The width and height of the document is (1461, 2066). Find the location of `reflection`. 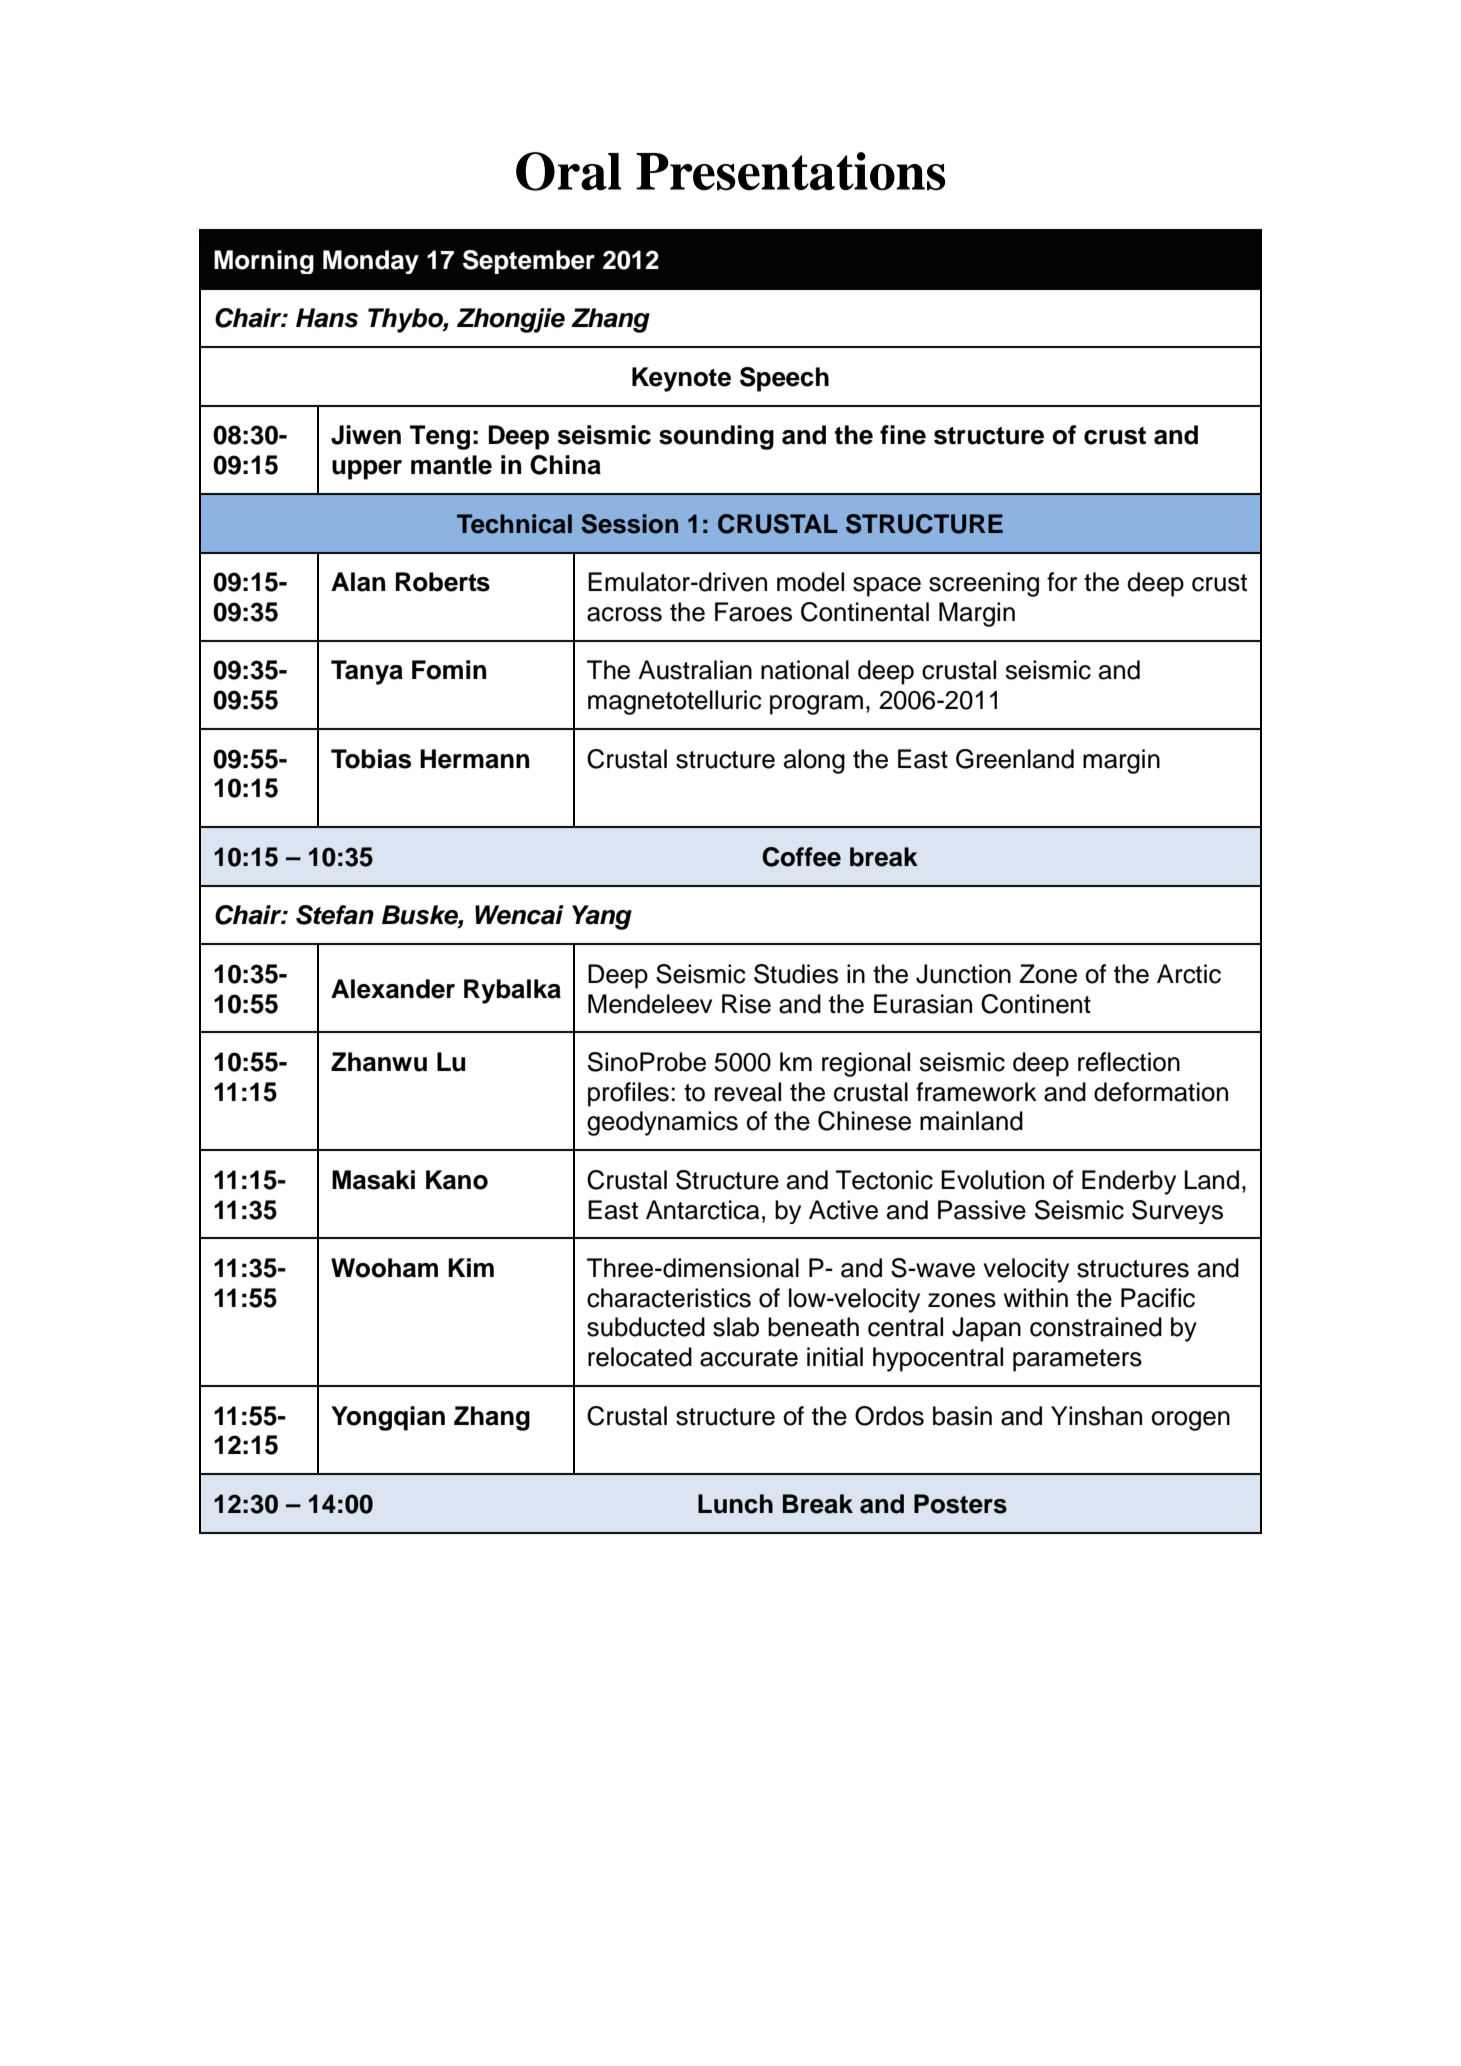

reflection is located at coordinates (1129, 1062).
